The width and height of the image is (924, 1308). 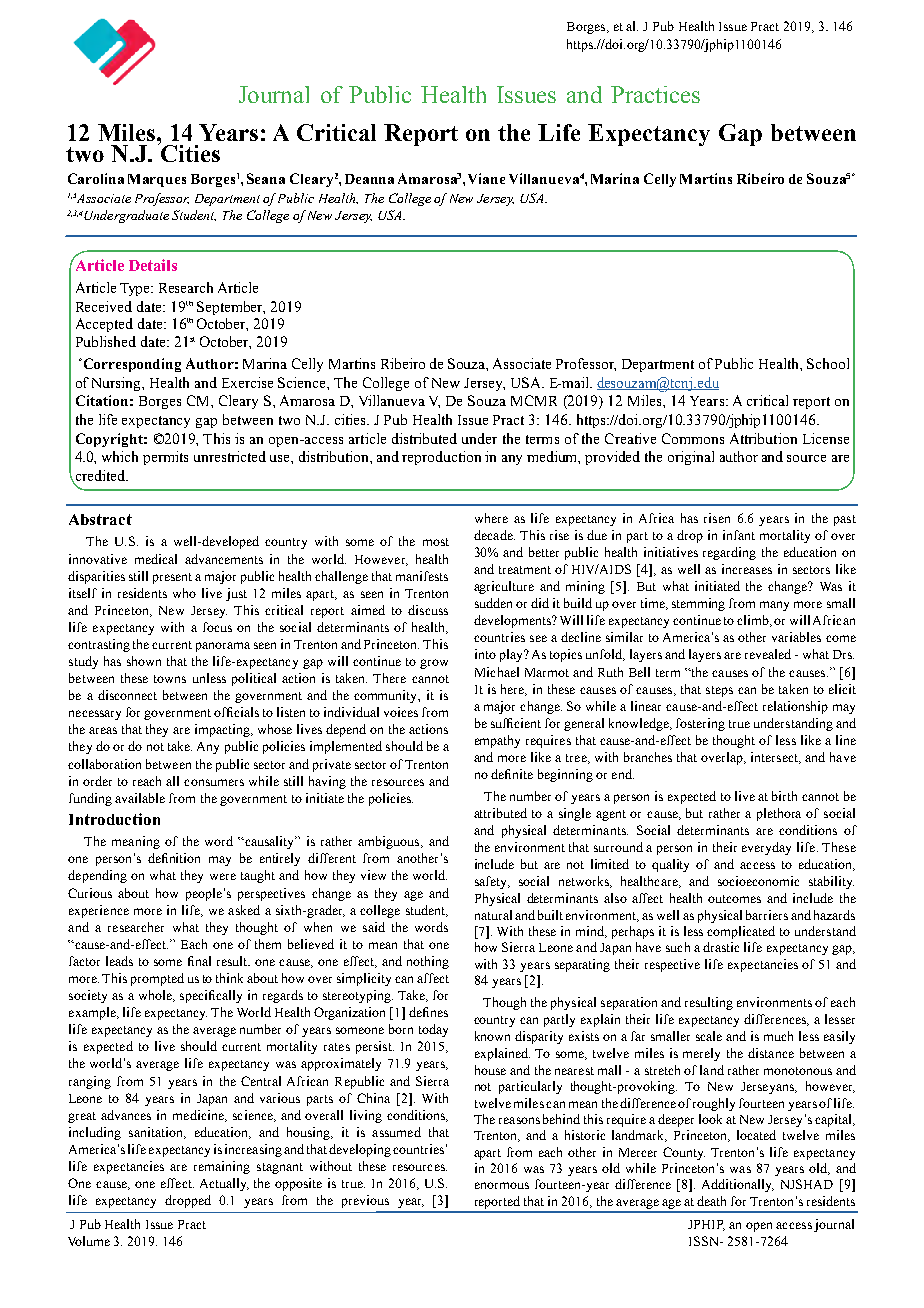 I want to click on Marques, so click(x=157, y=180).
